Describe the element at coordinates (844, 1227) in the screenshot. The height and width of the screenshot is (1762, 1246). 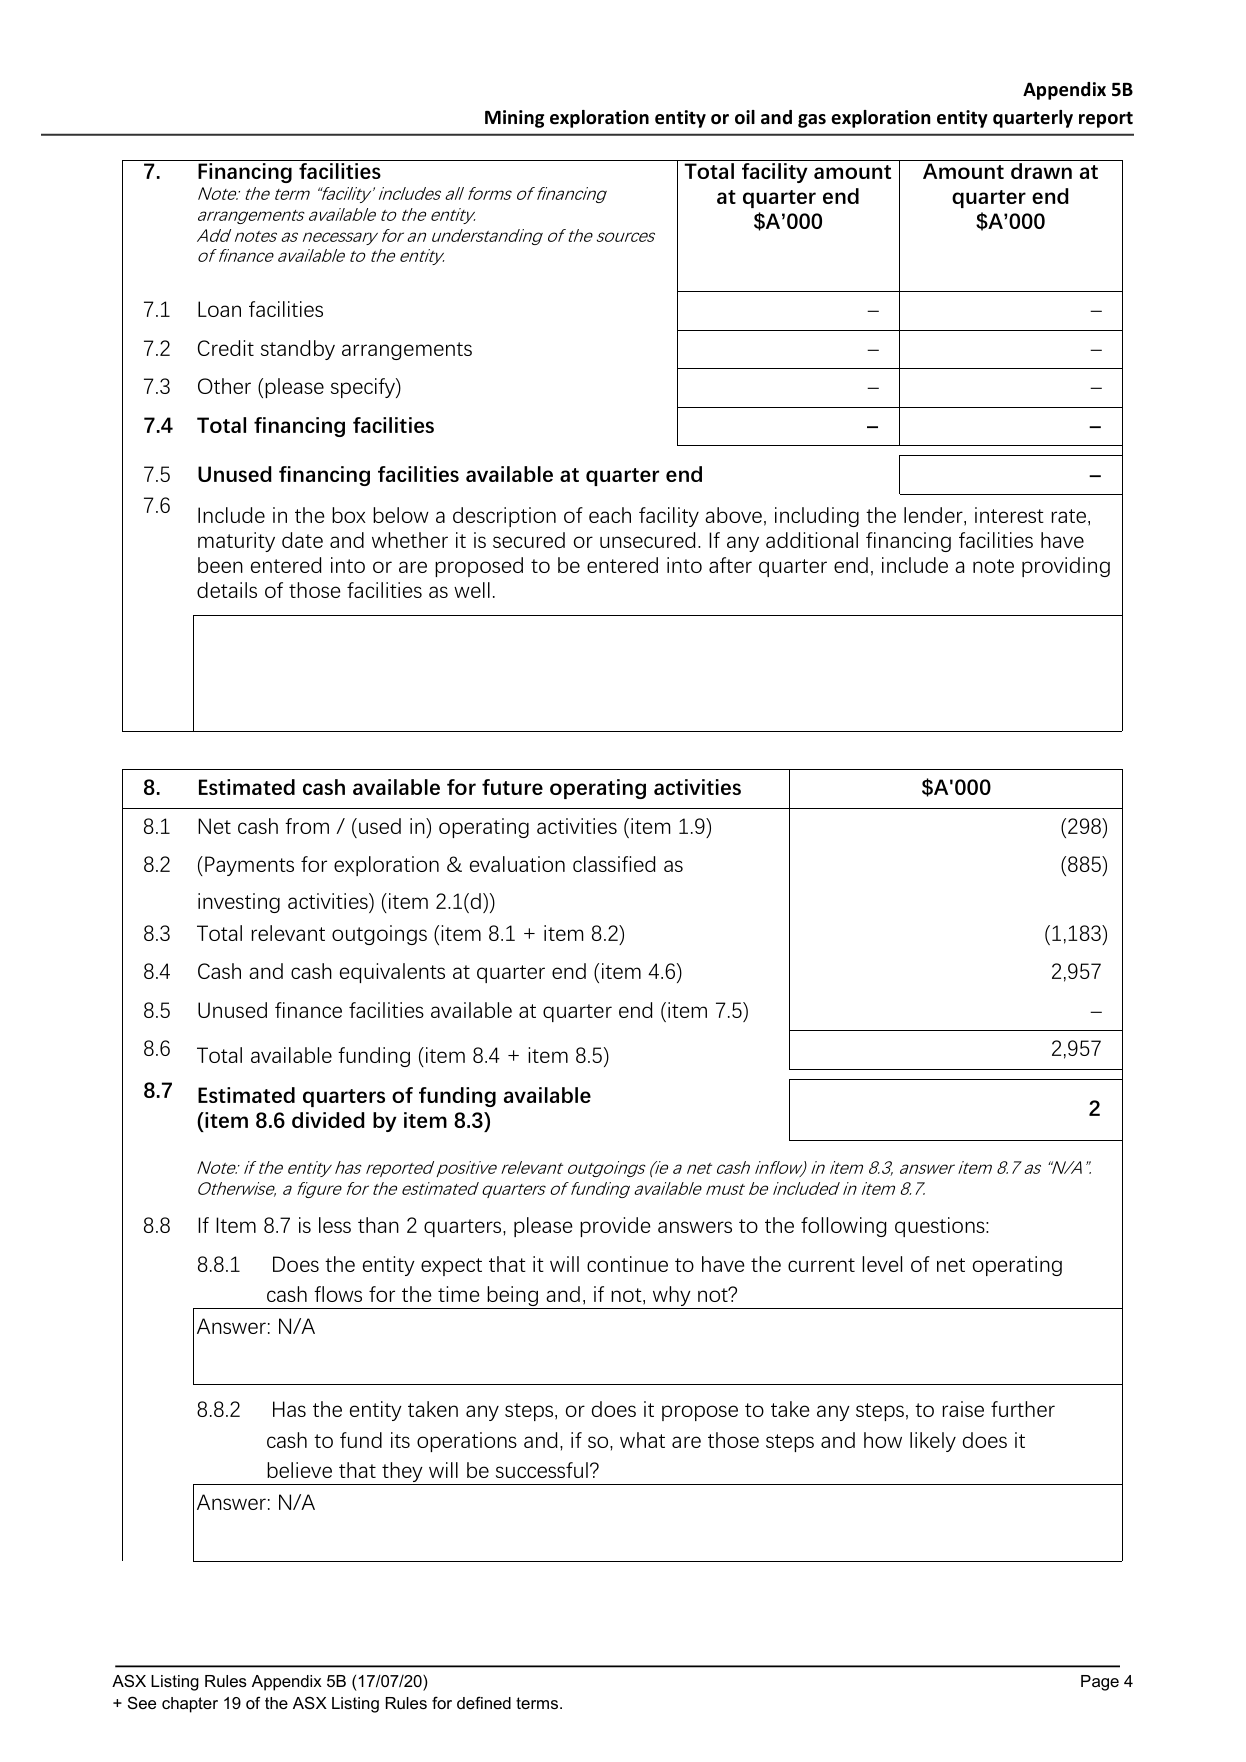
I see `following` at that location.
